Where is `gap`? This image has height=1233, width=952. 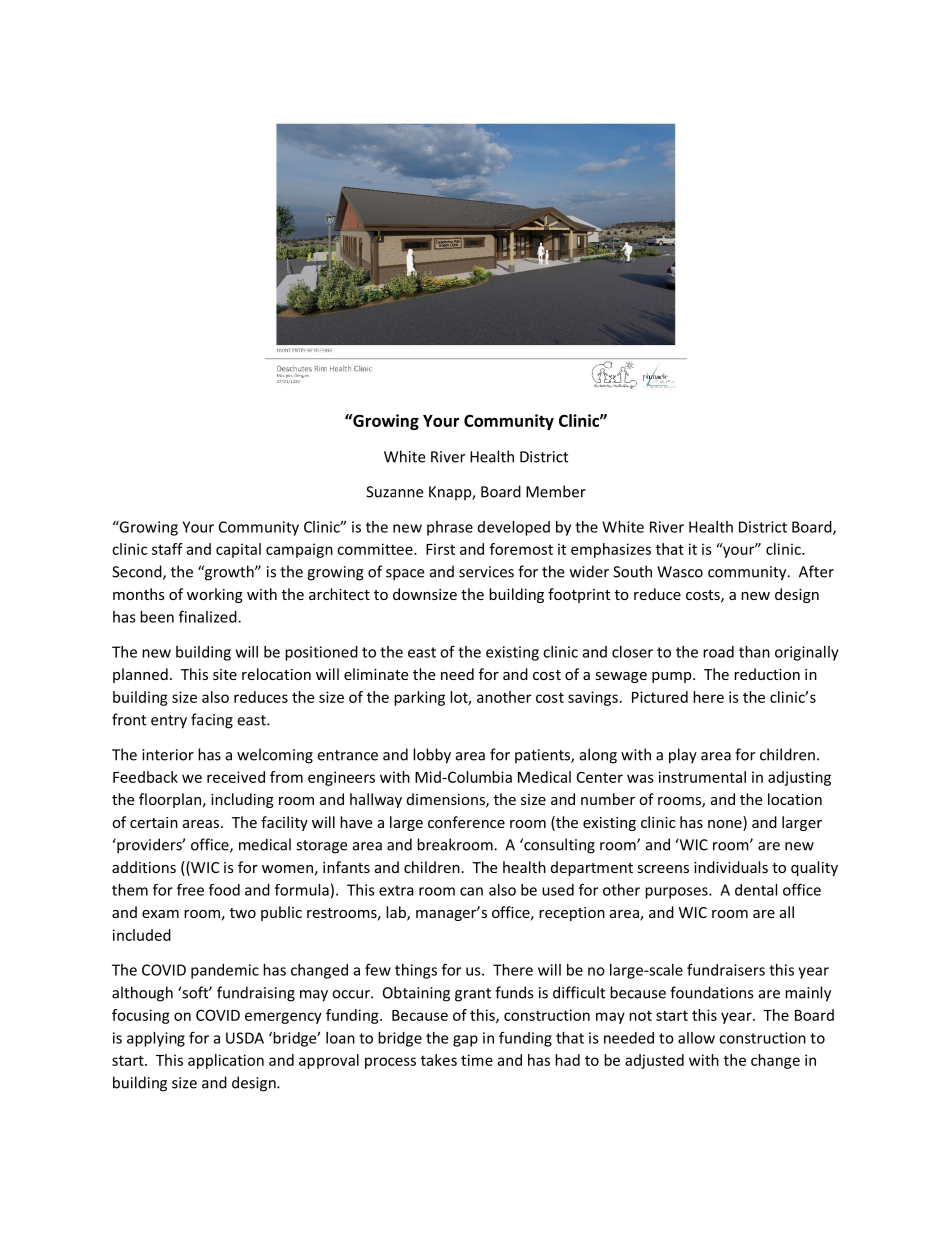
gap is located at coordinates (465, 1041).
